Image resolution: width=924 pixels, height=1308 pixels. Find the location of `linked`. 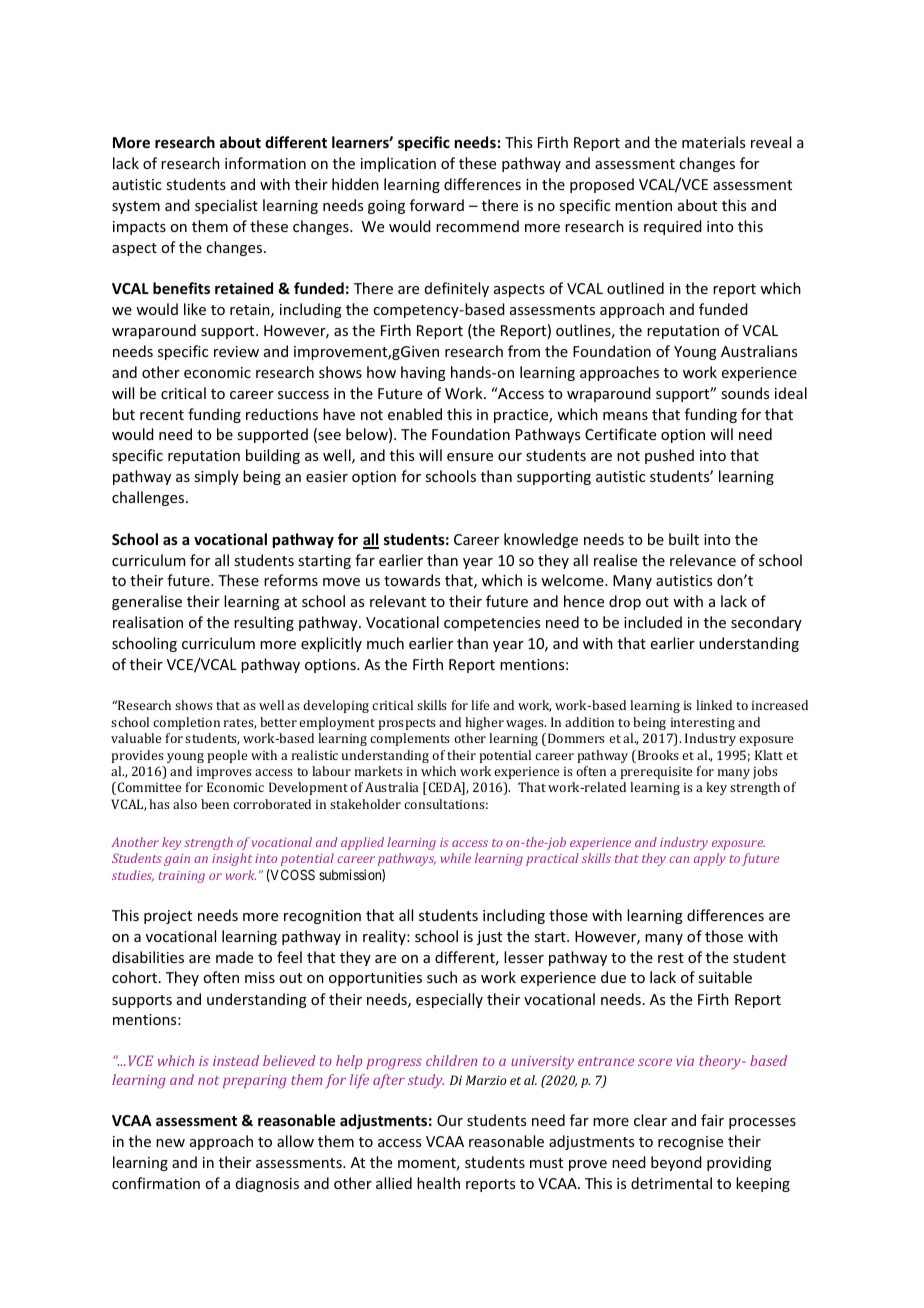

linked is located at coordinates (714, 705).
